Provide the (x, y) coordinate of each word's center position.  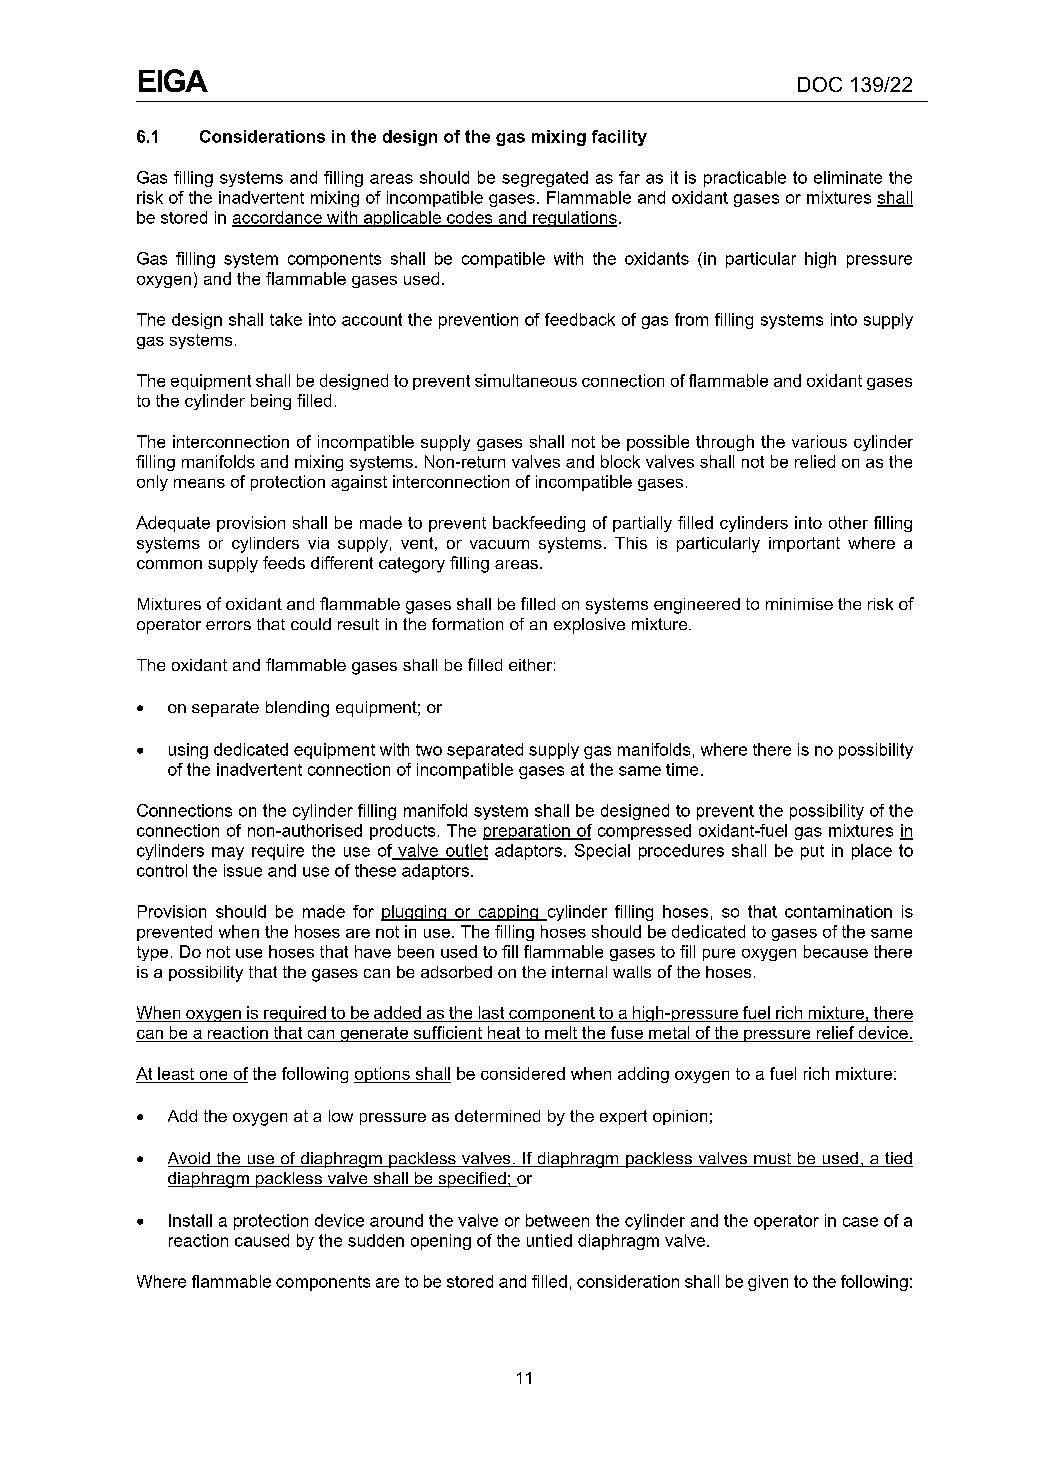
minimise (799, 604)
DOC (820, 84)
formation (467, 624)
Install (190, 1220)
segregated (545, 179)
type (152, 953)
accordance (278, 218)
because (836, 951)
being (271, 402)
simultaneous (526, 380)
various (819, 441)
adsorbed (456, 972)
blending (297, 709)
